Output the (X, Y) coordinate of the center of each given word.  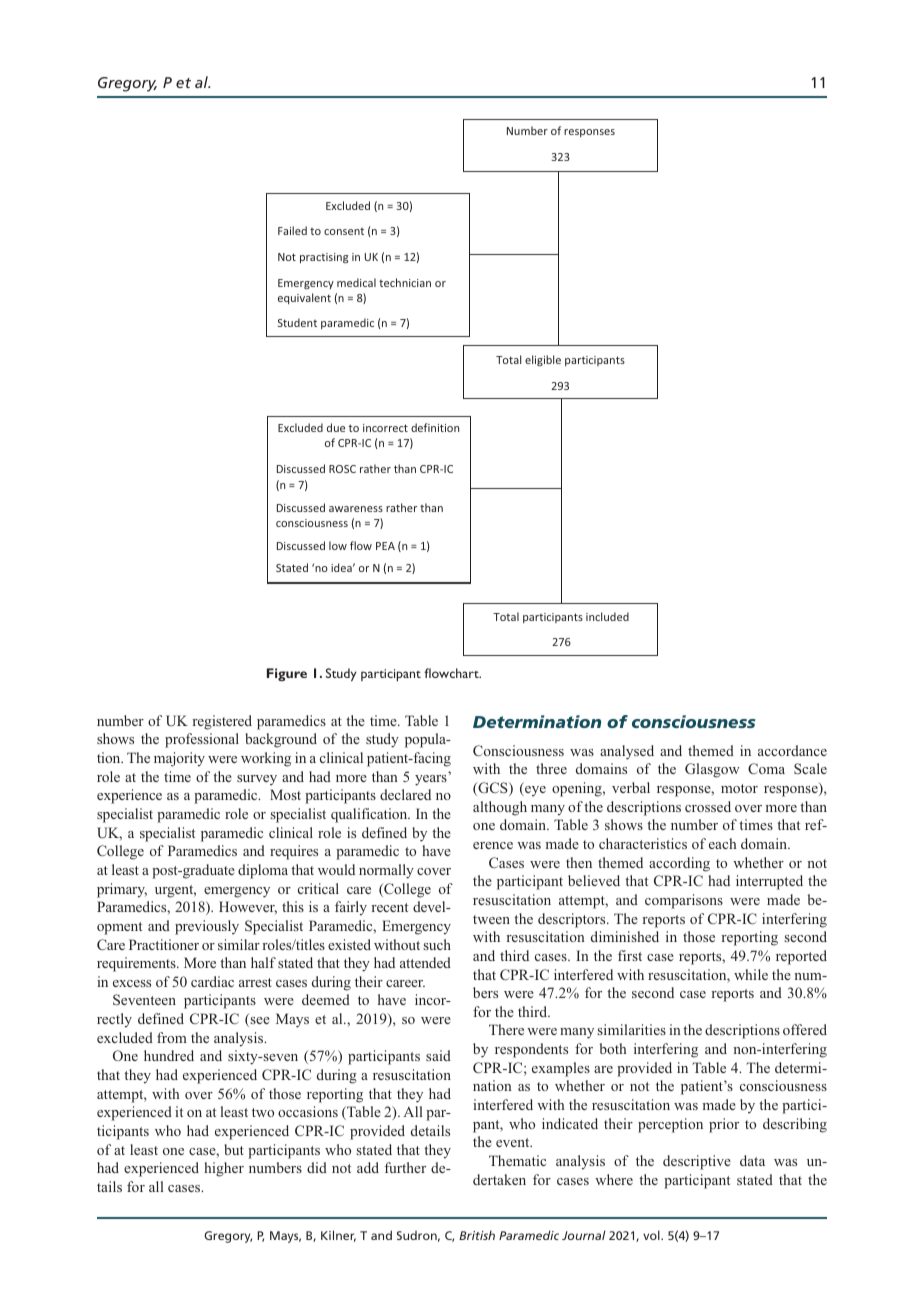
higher (224, 1169)
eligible (543, 360)
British (477, 1235)
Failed (292, 230)
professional (202, 740)
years (431, 780)
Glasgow (712, 770)
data (752, 1160)
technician (405, 282)
